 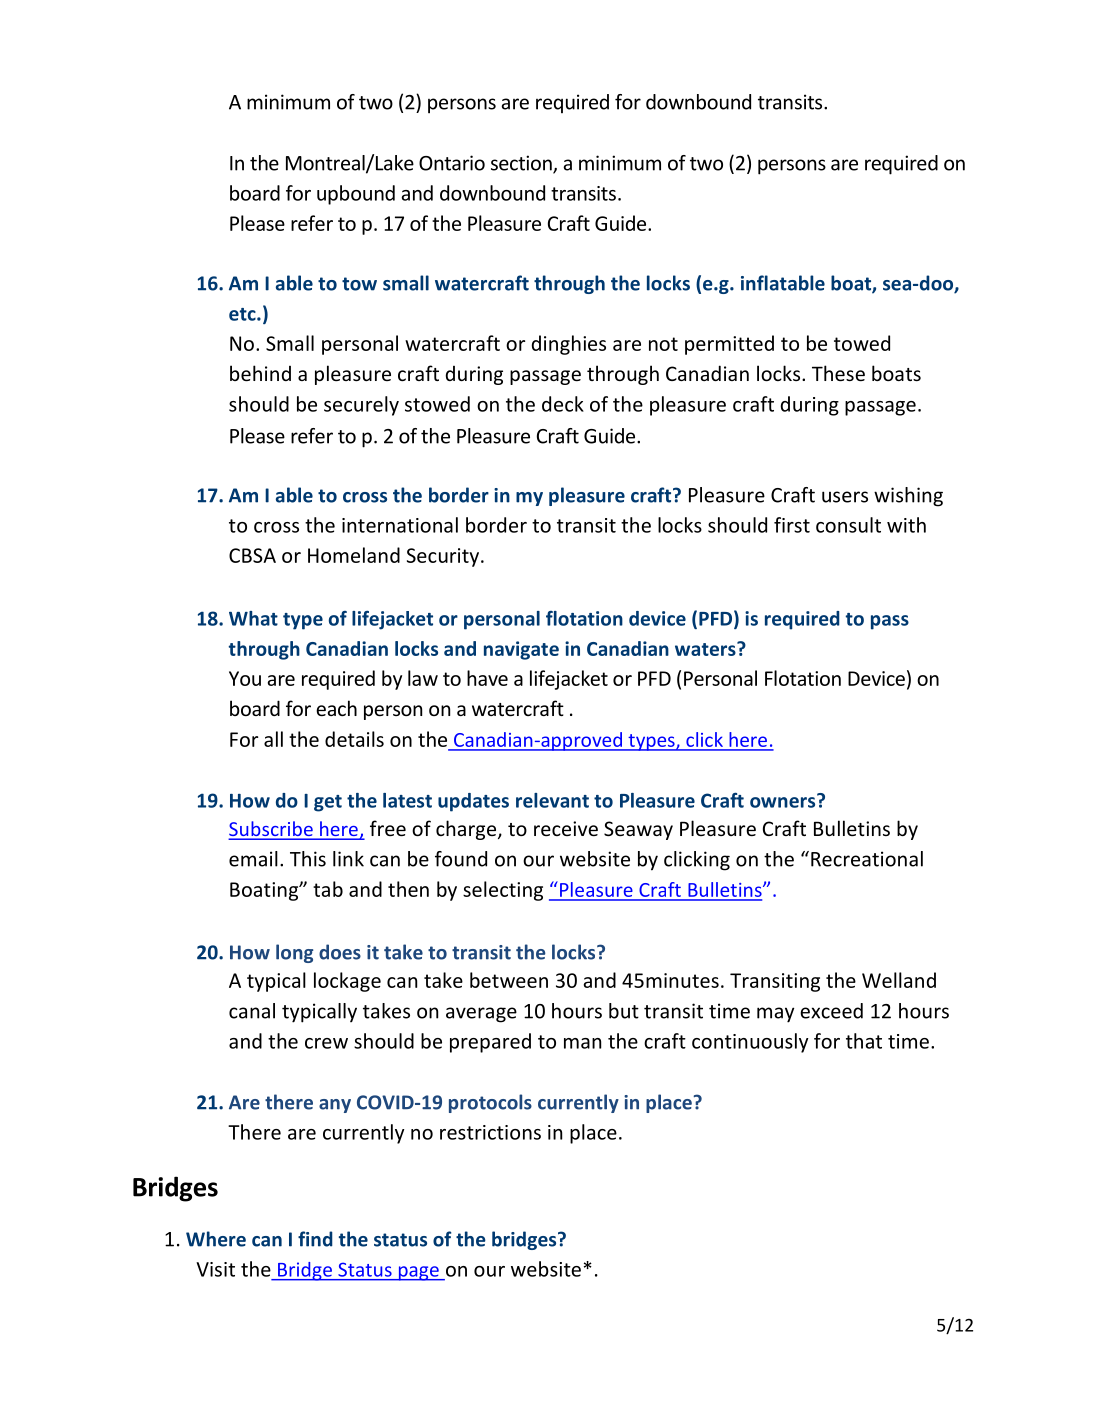 What do you see at coordinates (418, 1273) in the document?
I see `page` at bounding box center [418, 1273].
